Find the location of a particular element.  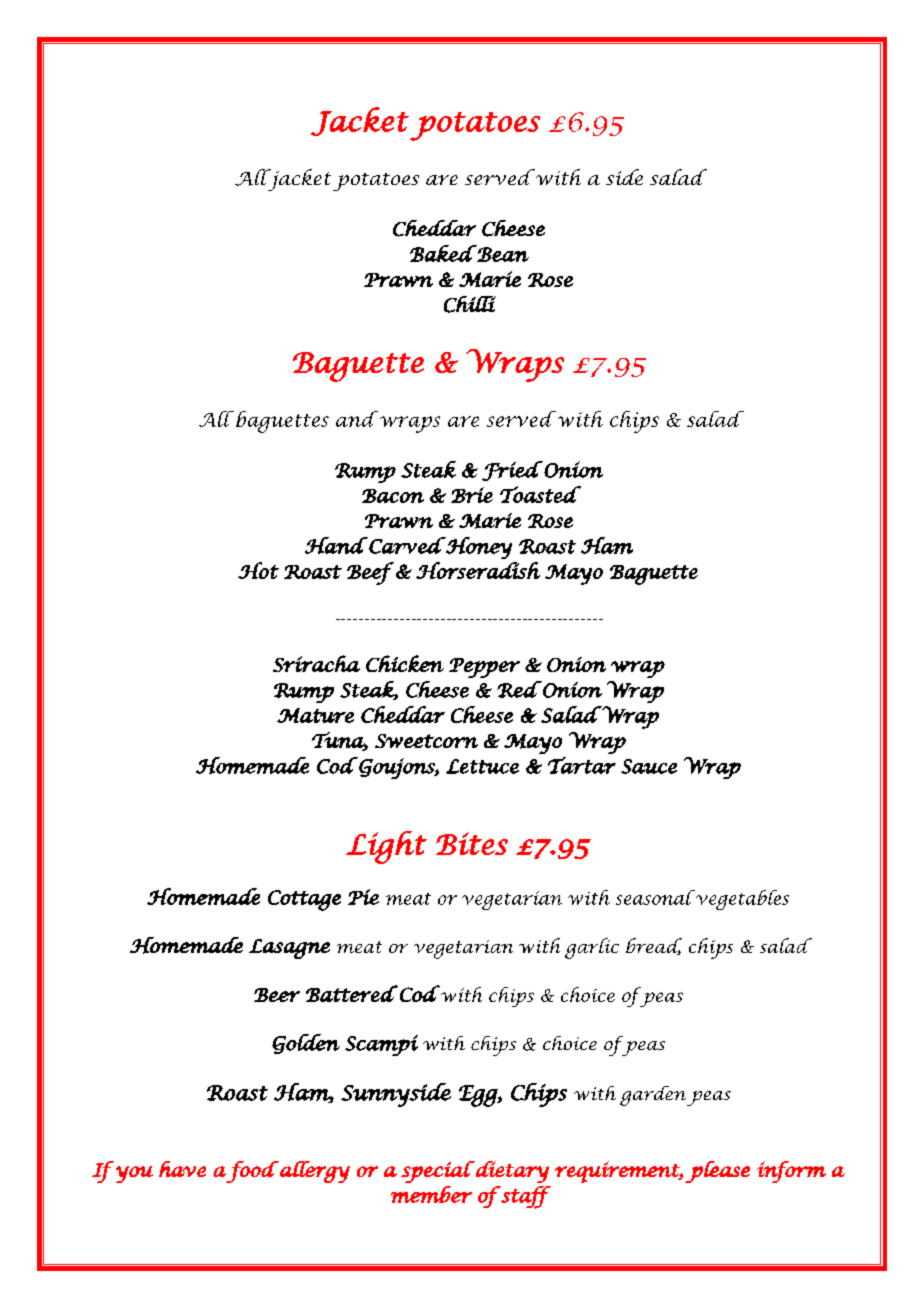

bread is located at coordinates (654, 946).
